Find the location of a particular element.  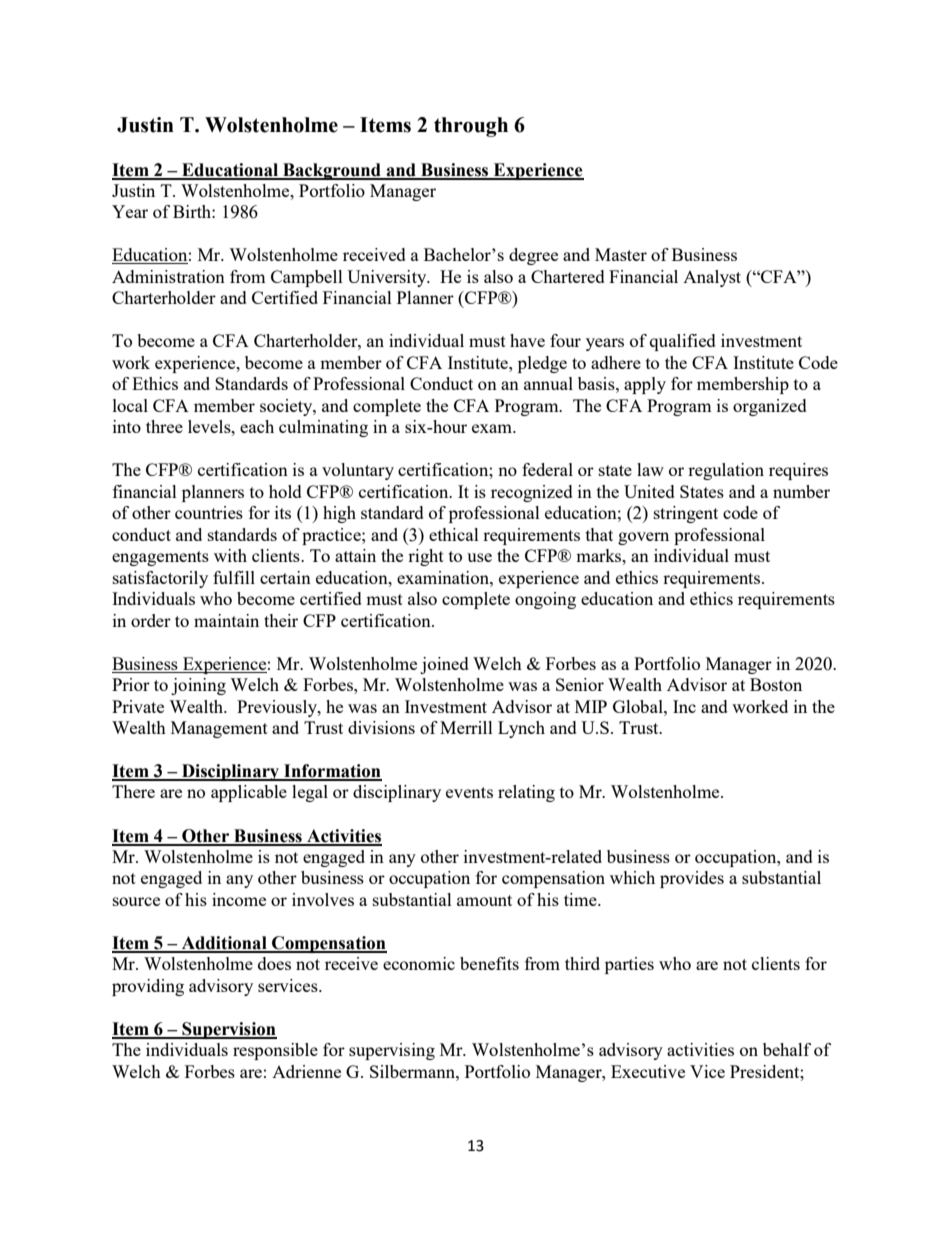

provides is located at coordinates (692, 879).
